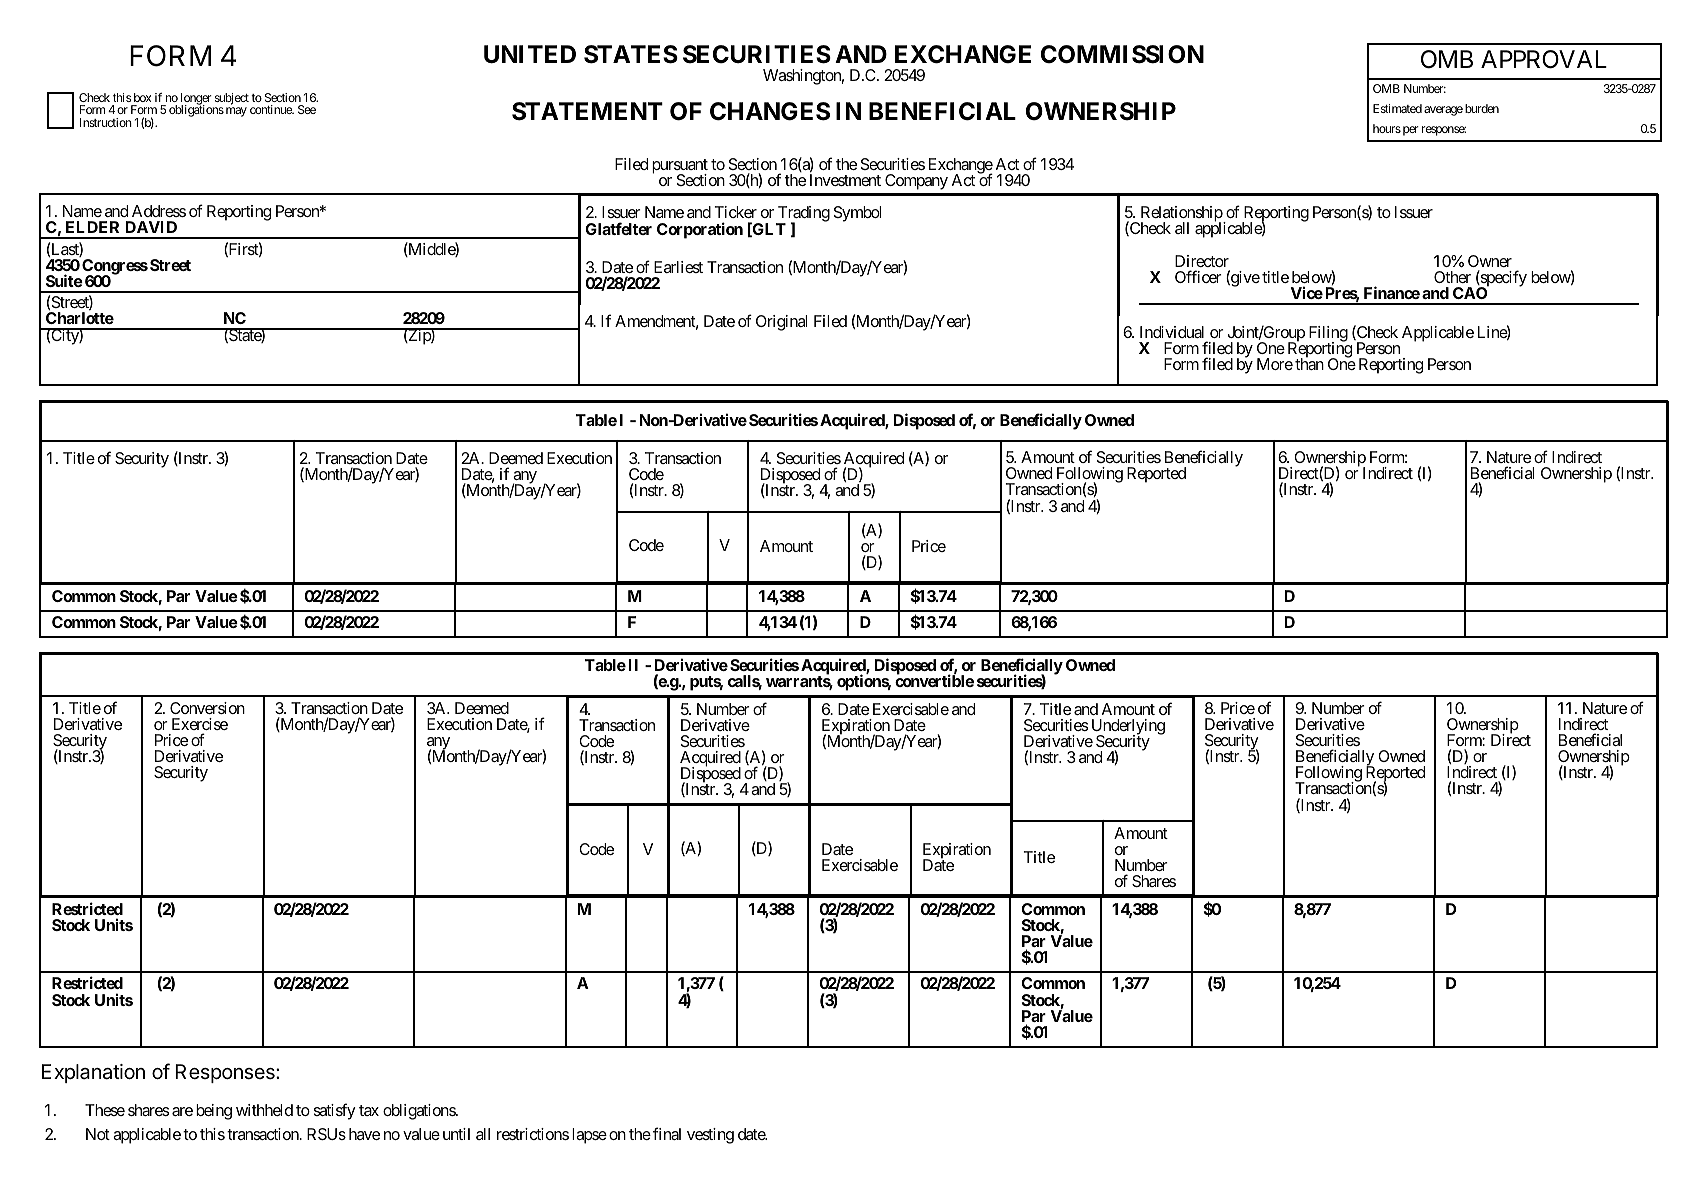 The height and width of the screenshot is (1202, 1701). I want to click on Exercise, so click(200, 724).
